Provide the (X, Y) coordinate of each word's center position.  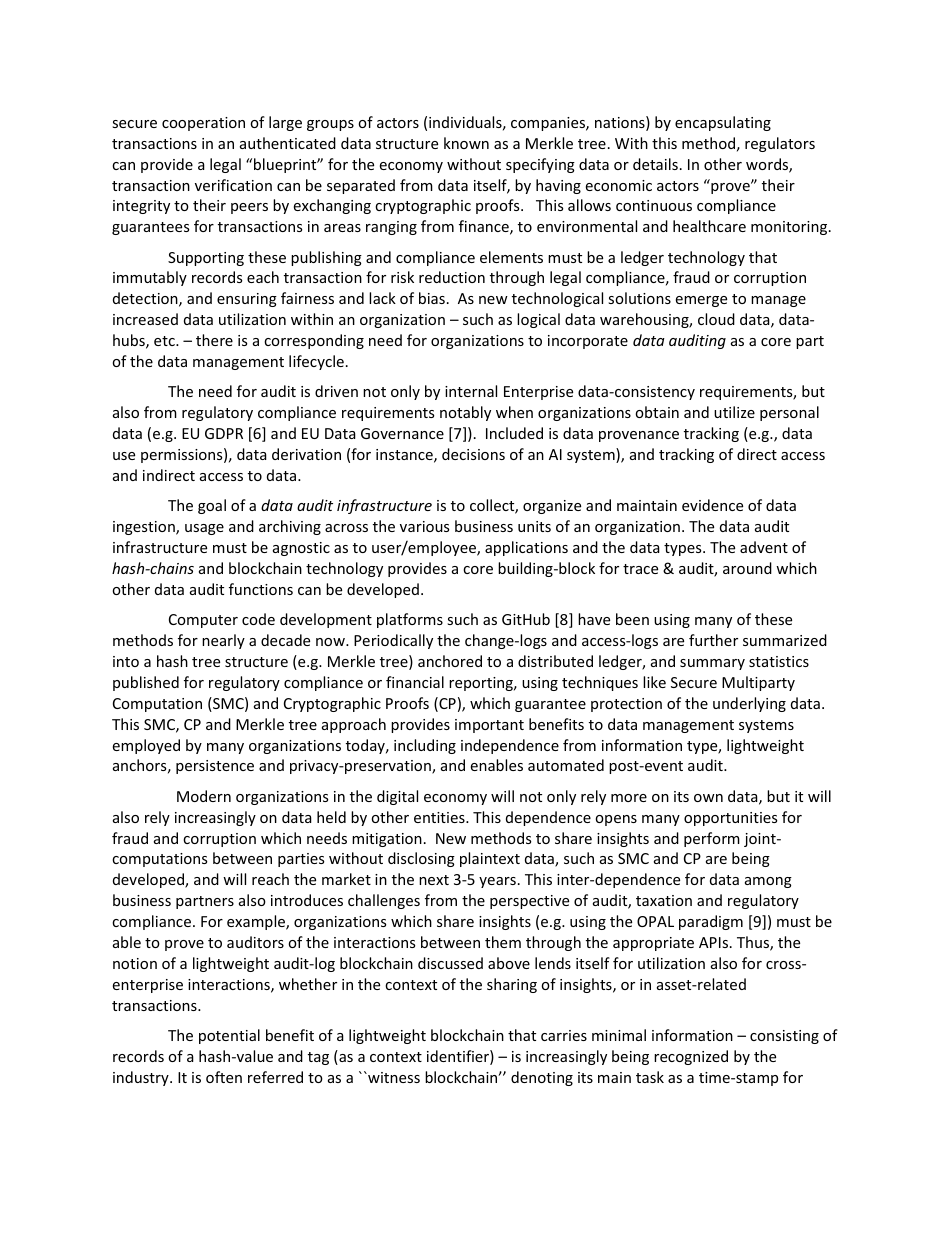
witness (393, 1077)
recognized (691, 1057)
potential (229, 1036)
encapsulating (723, 123)
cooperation (203, 124)
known (466, 143)
